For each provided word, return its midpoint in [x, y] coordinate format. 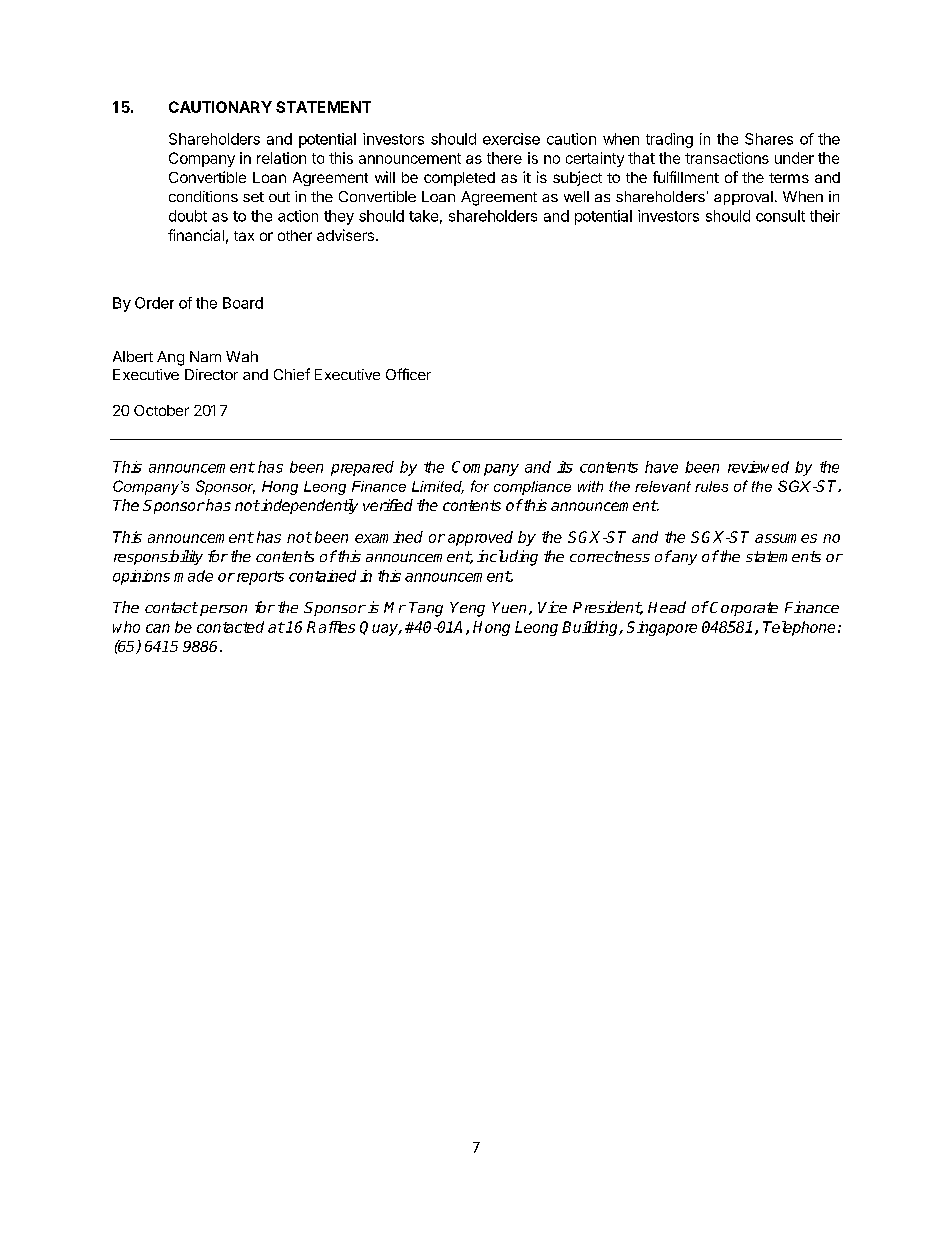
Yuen [509, 607]
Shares [769, 139]
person [223, 610]
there [504, 158]
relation [281, 158]
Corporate [743, 608]
